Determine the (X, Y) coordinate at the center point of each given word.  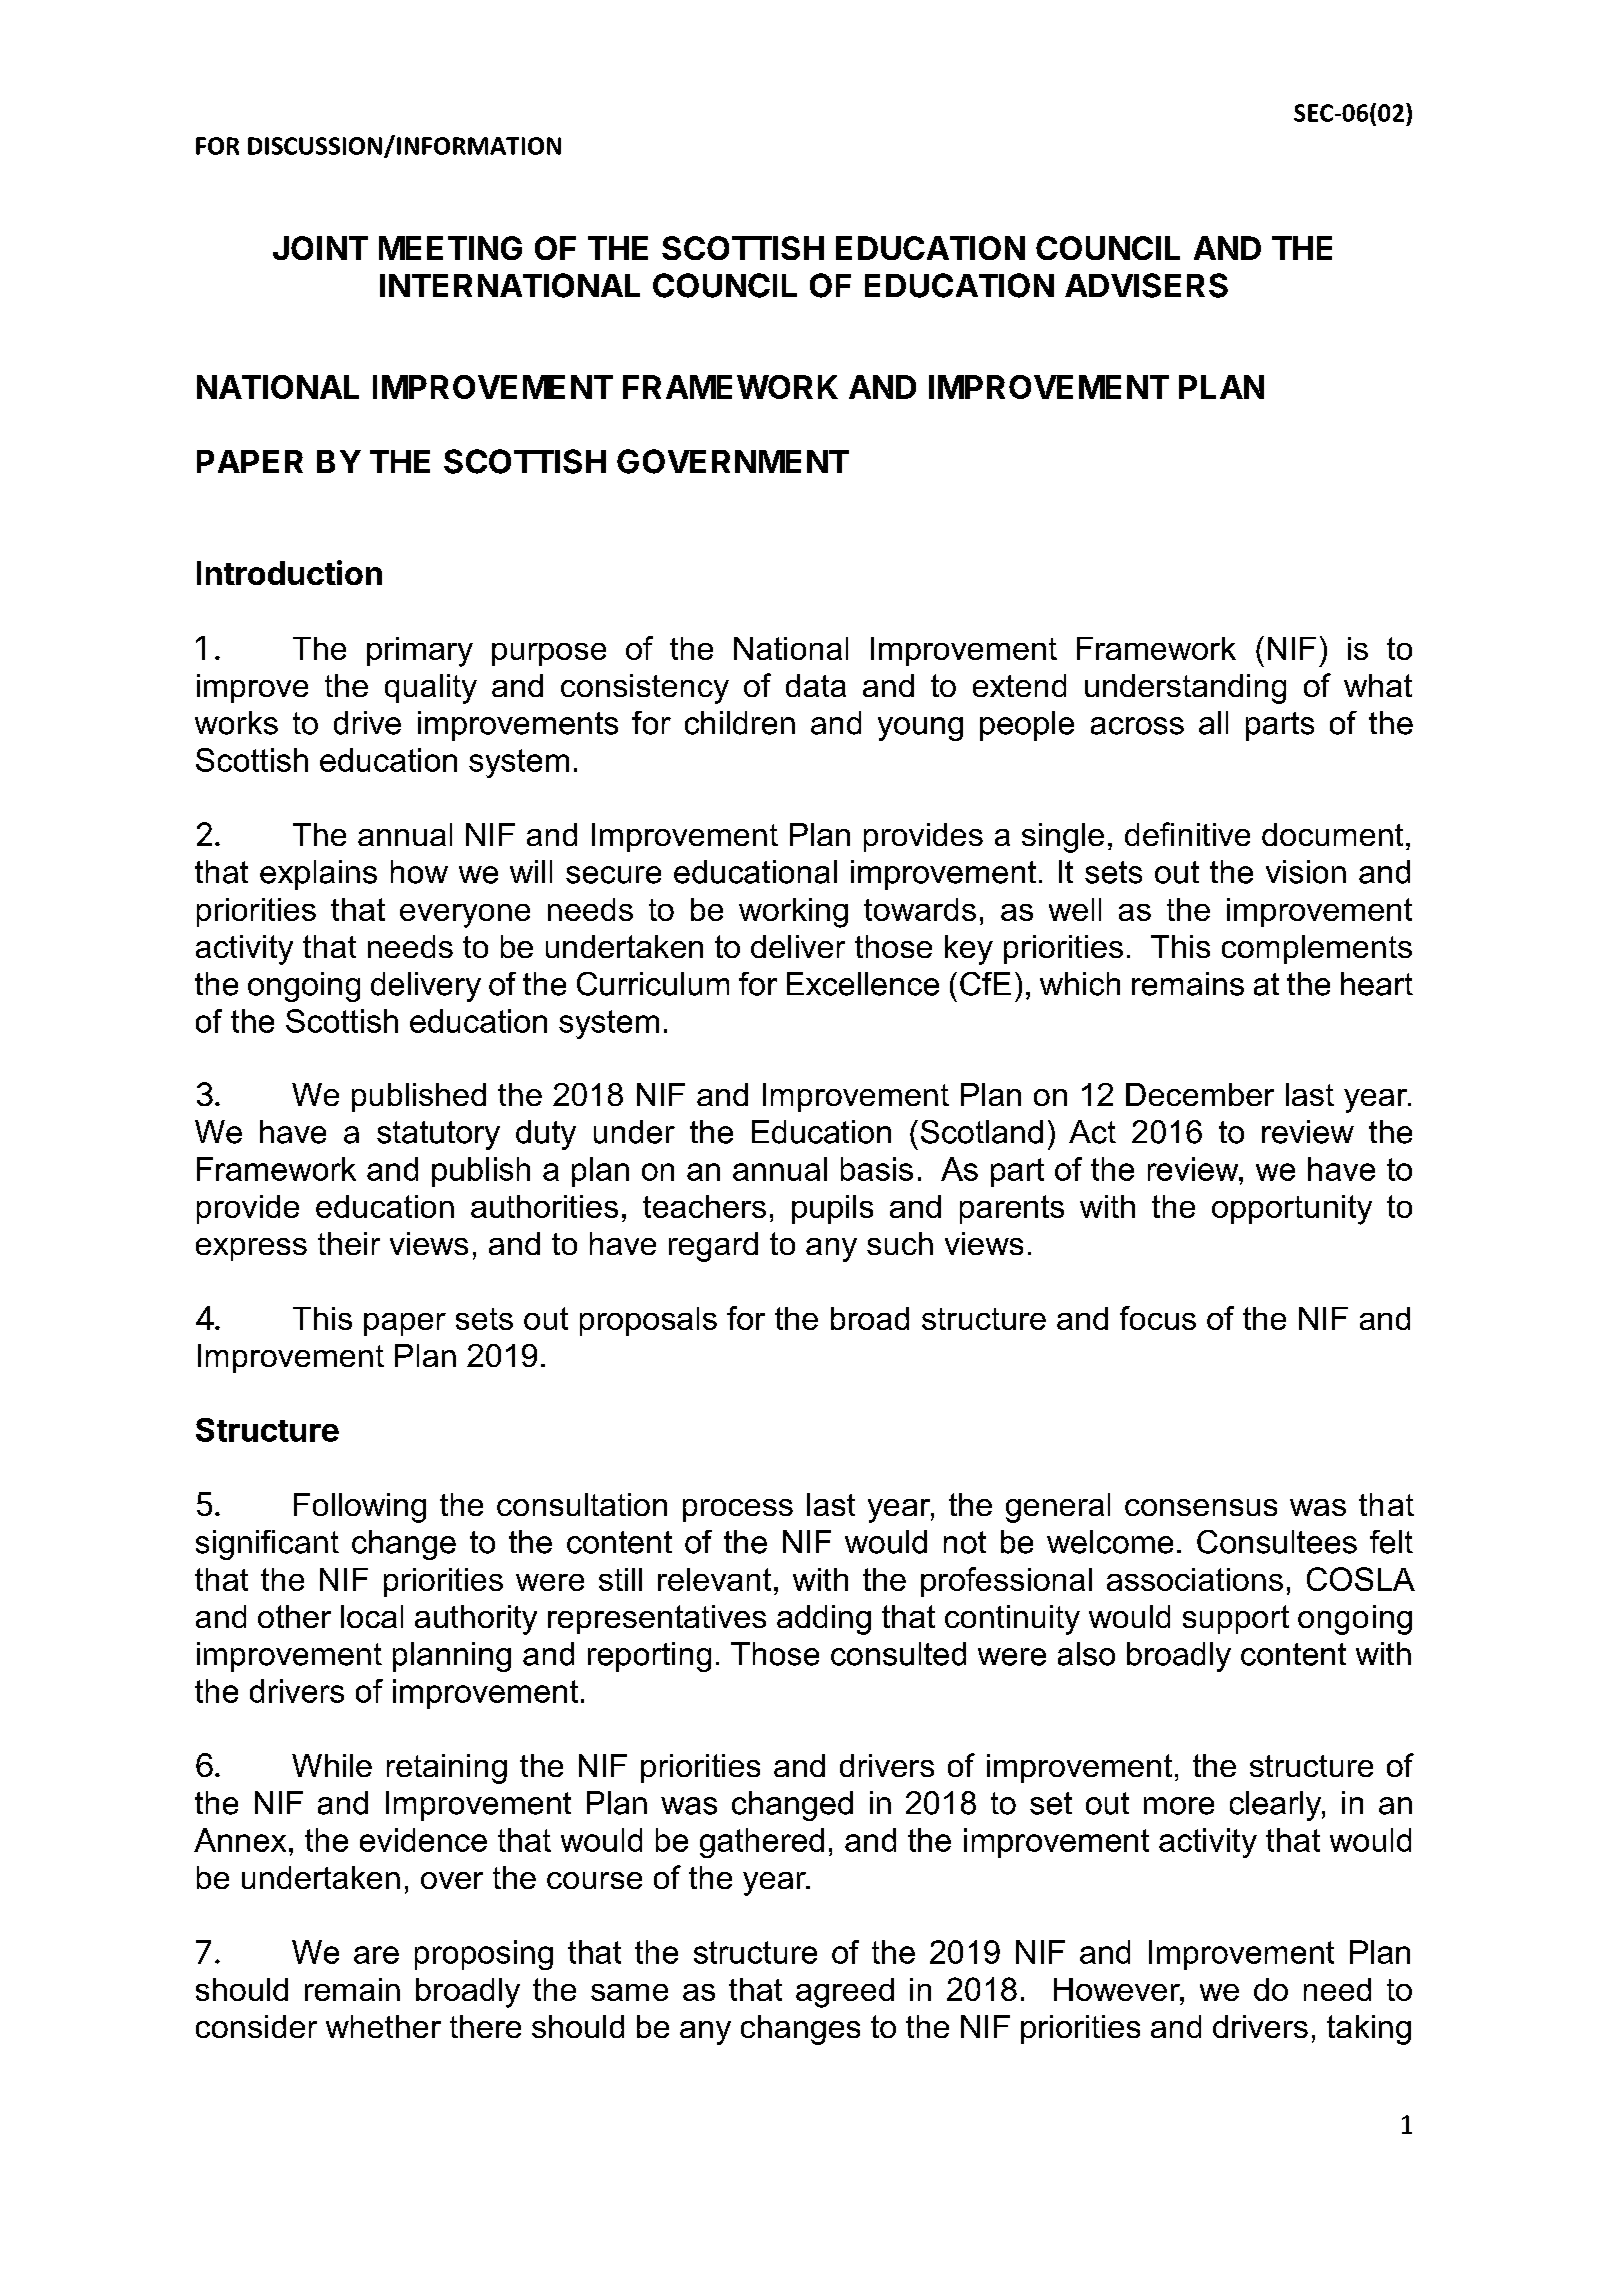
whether (383, 2026)
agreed (845, 1993)
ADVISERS (1146, 285)
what (1378, 685)
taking (1369, 2030)
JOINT (320, 248)
